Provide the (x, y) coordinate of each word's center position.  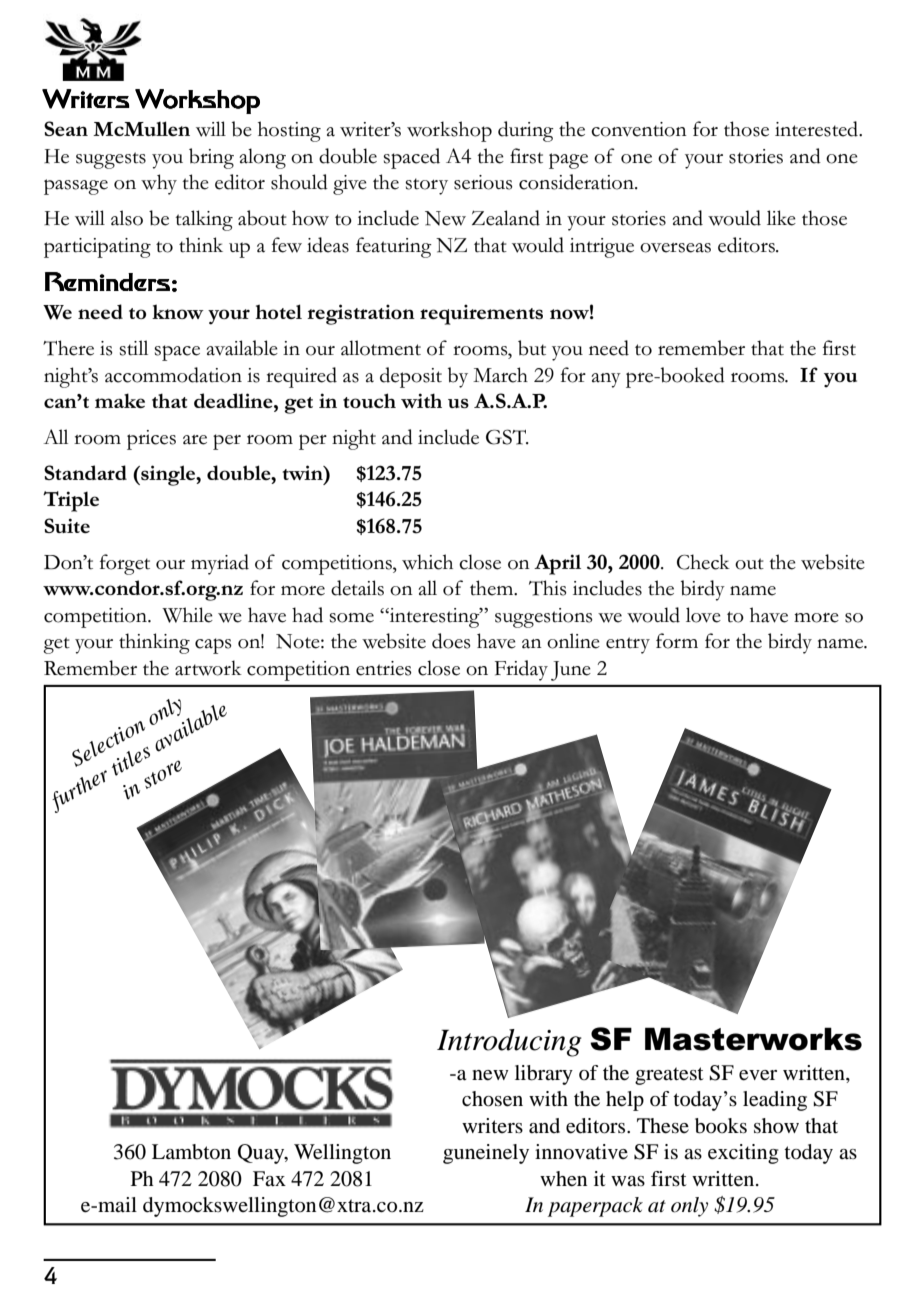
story (426, 186)
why (159, 184)
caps (213, 646)
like (781, 218)
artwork (208, 668)
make (120, 400)
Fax (269, 1178)
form (677, 641)
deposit (411, 377)
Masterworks (753, 1039)
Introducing (509, 1043)
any (606, 380)
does (451, 641)
